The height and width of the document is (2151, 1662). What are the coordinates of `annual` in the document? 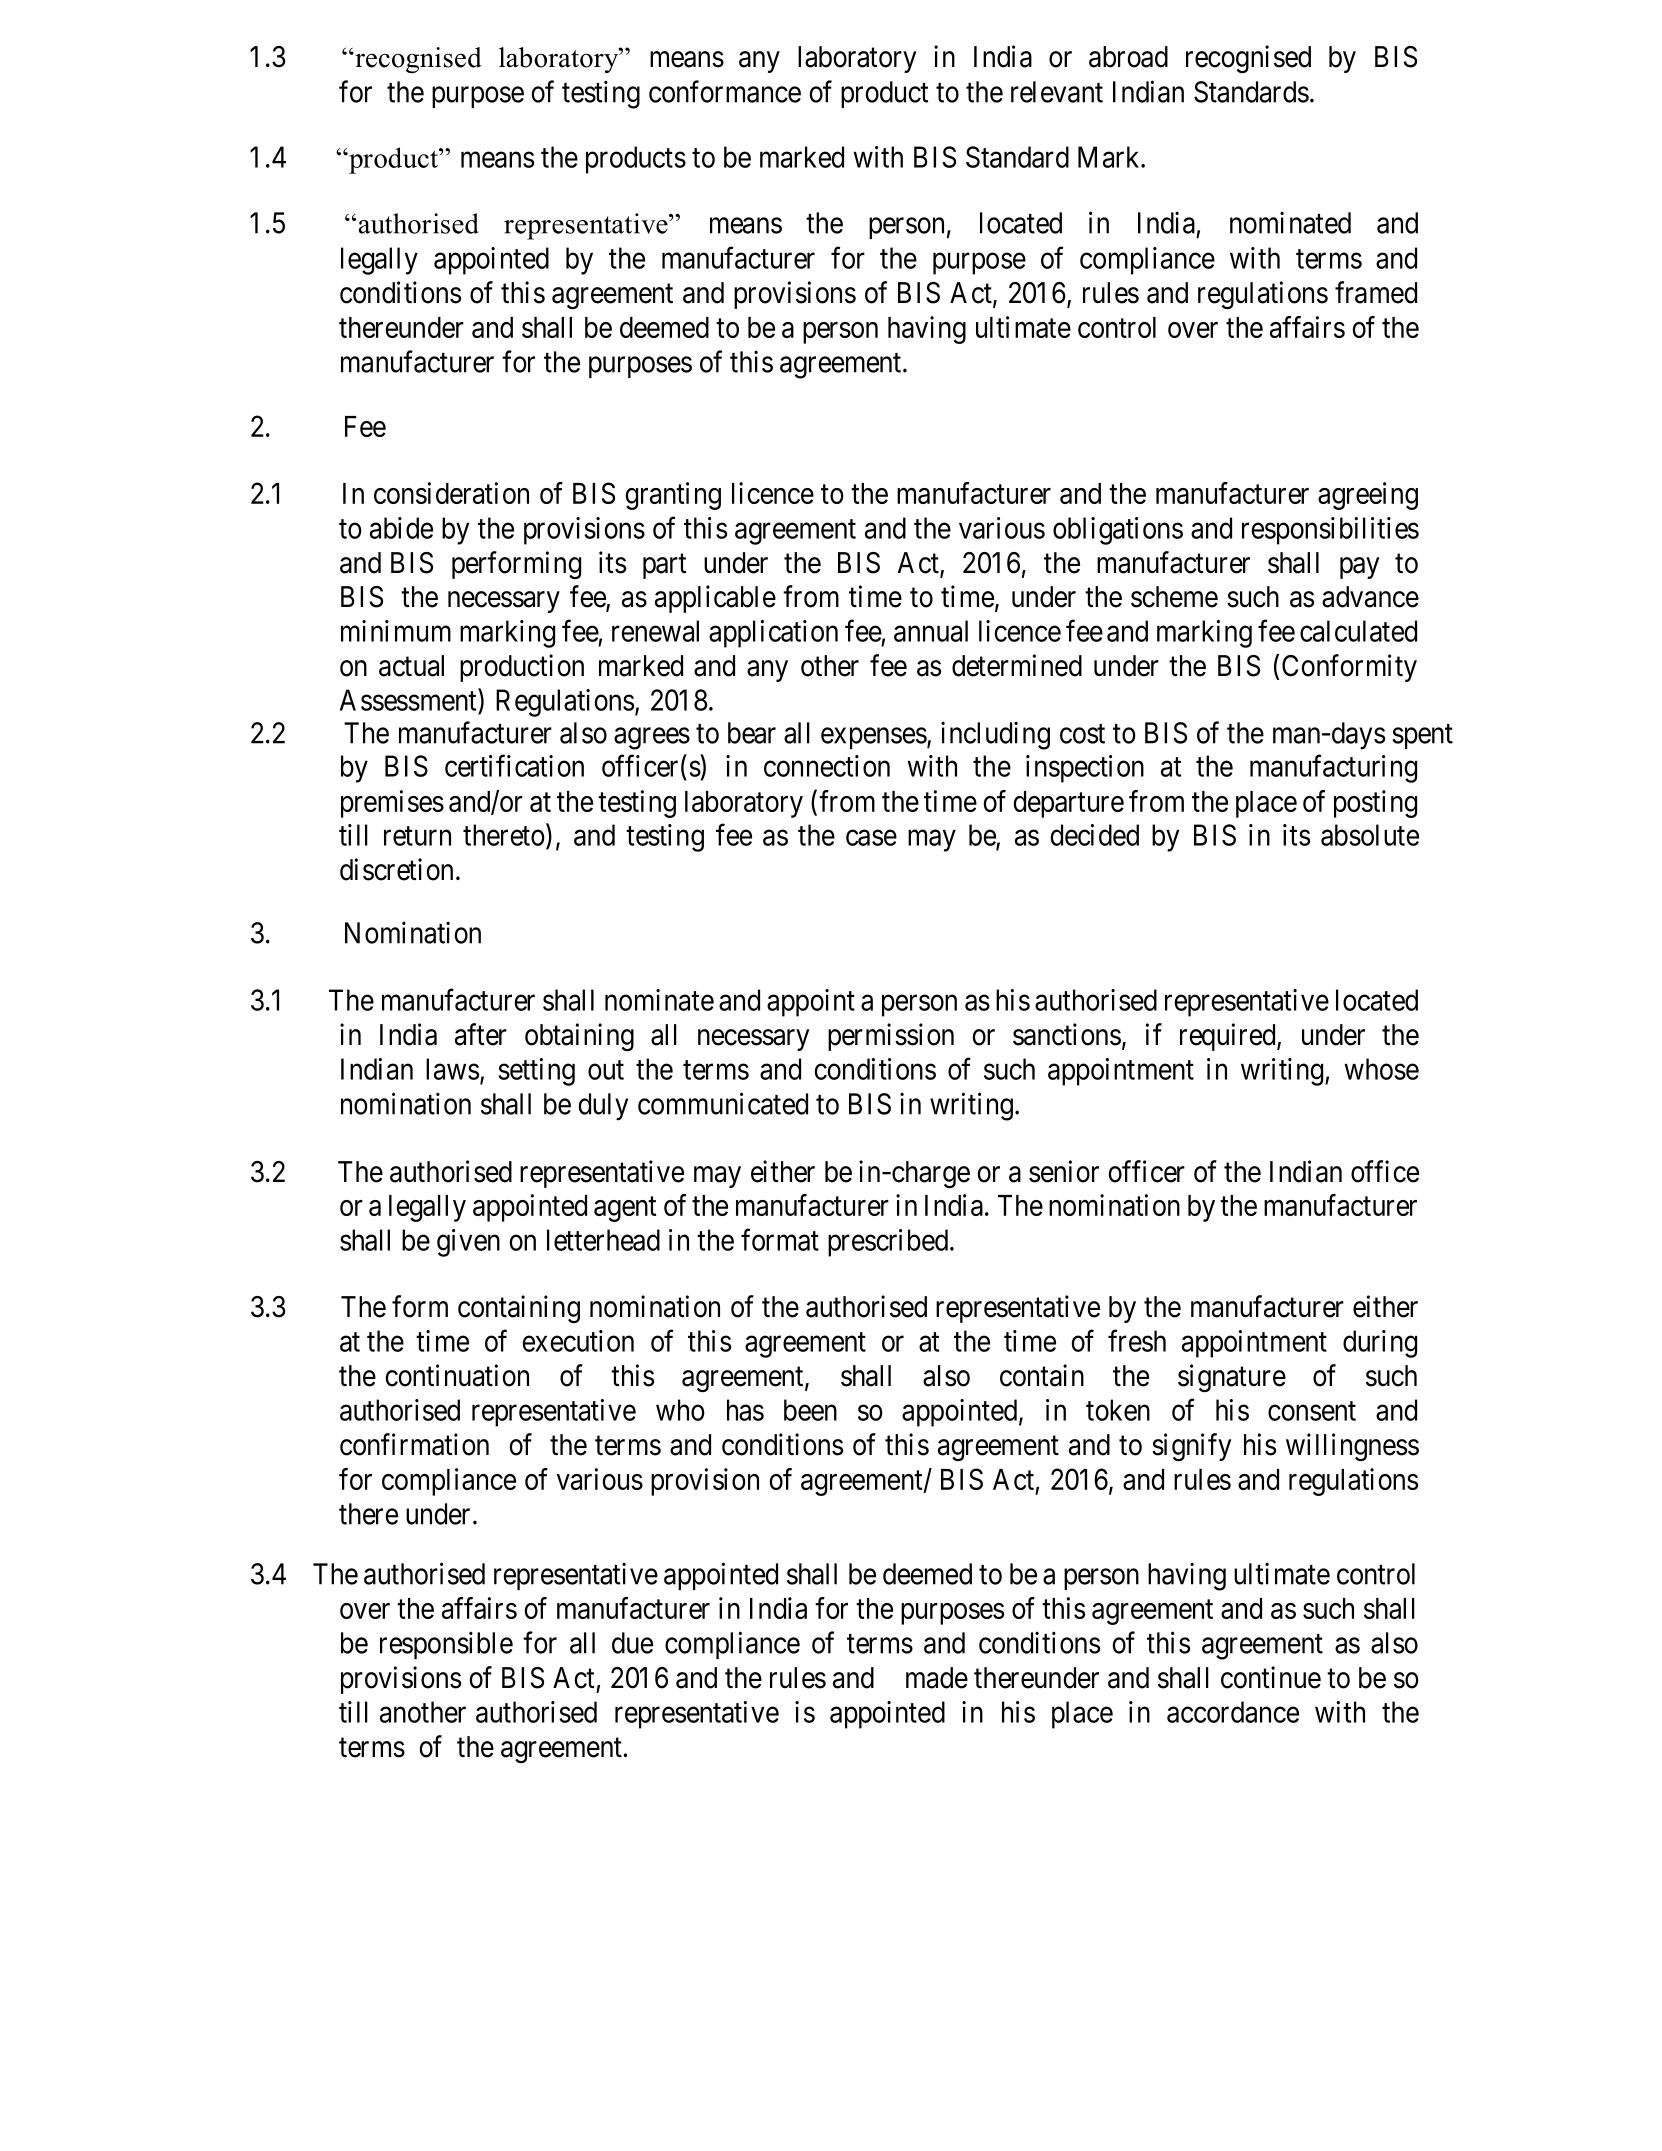 It's located at (931, 631).
